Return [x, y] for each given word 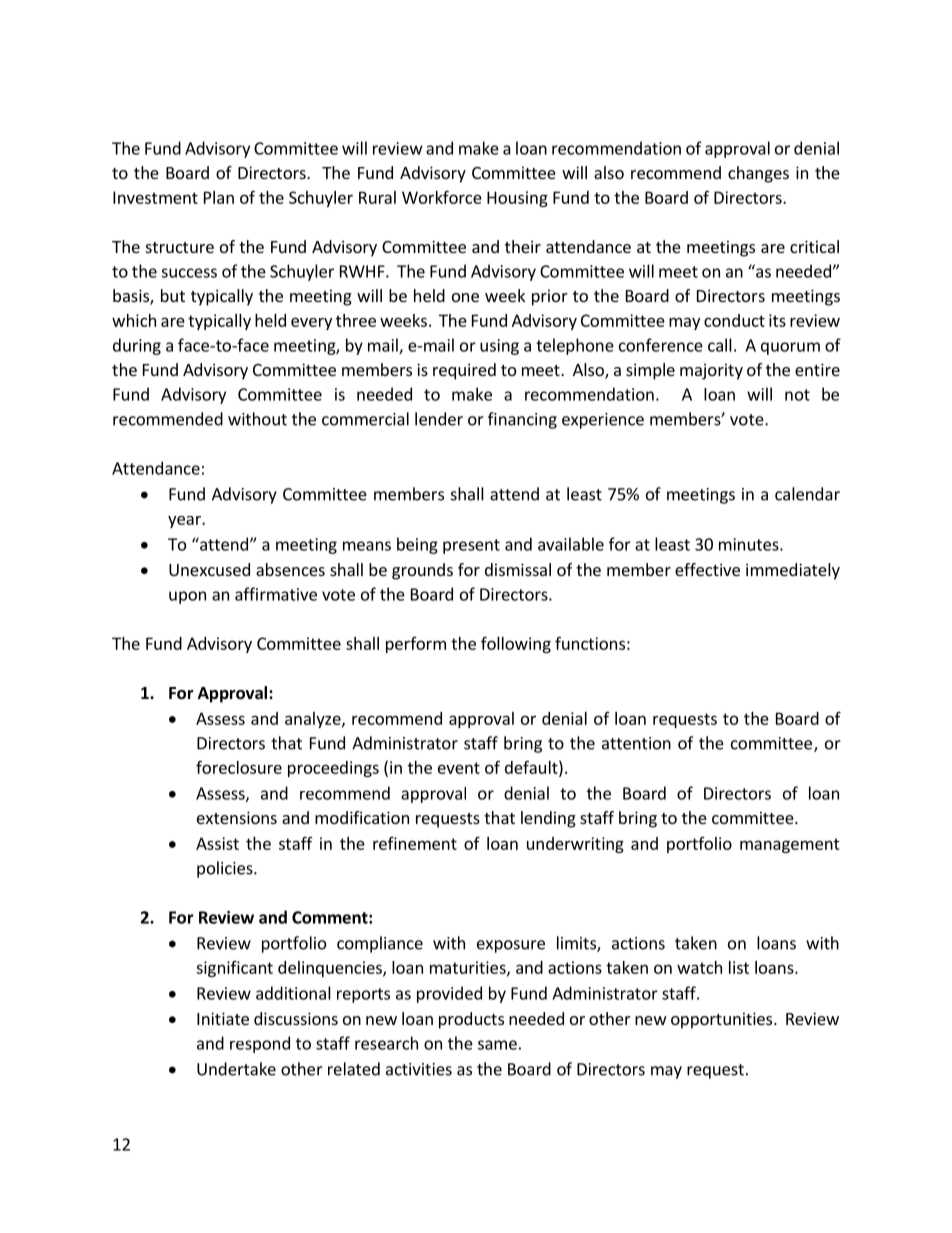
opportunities [723, 1020]
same [497, 1045]
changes [758, 174]
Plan [219, 197]
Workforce [442, 197]
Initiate [223, 1018]
